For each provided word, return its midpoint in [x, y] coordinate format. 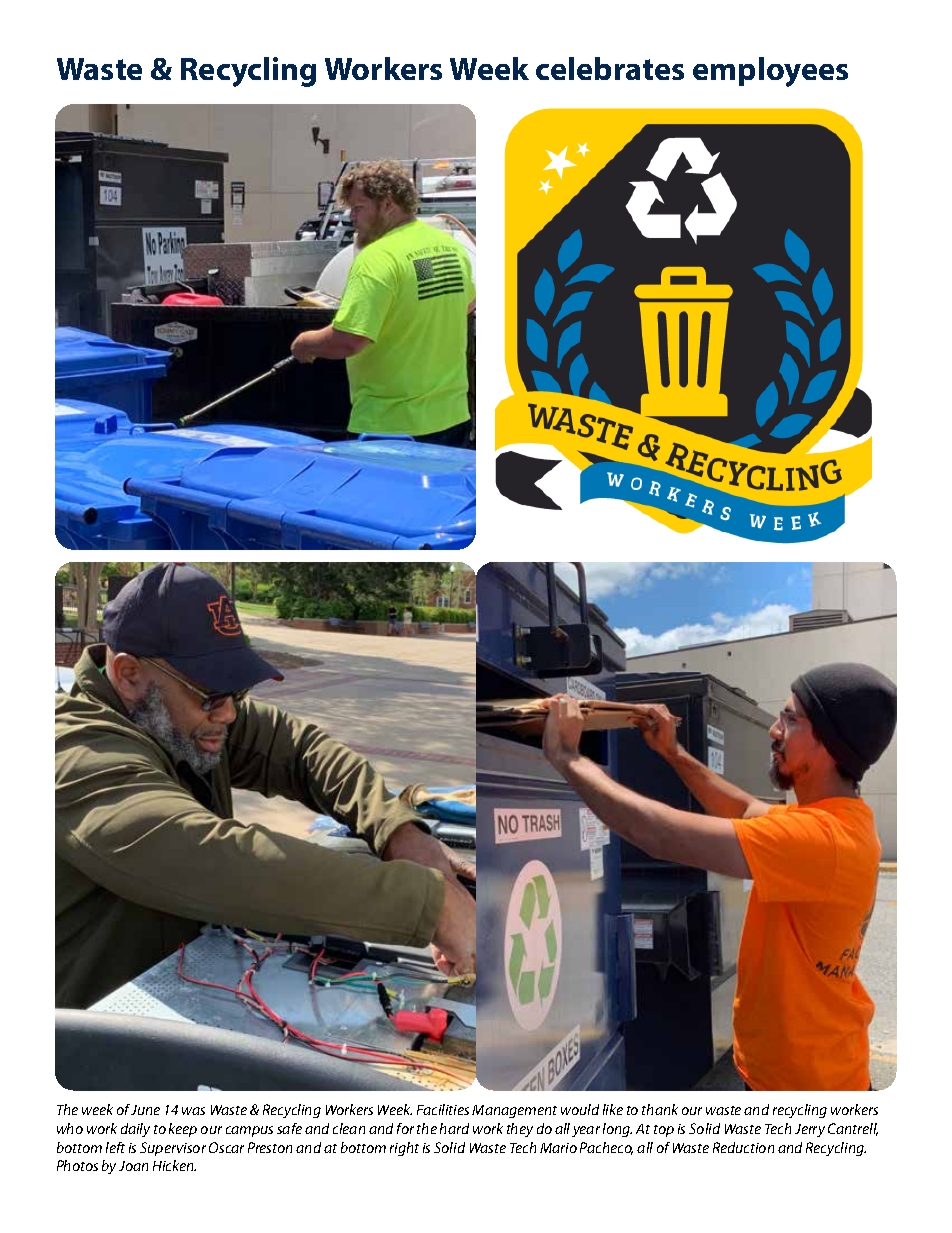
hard [454, 1128]
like [613, 1109]
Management [514, 1111]
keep [183, 1130]
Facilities [443, 1109]
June [145, 1110]
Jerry [810, 1130]
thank [660, 1109]
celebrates [610, 68]
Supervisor [173, 1149]
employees [770, 72]
